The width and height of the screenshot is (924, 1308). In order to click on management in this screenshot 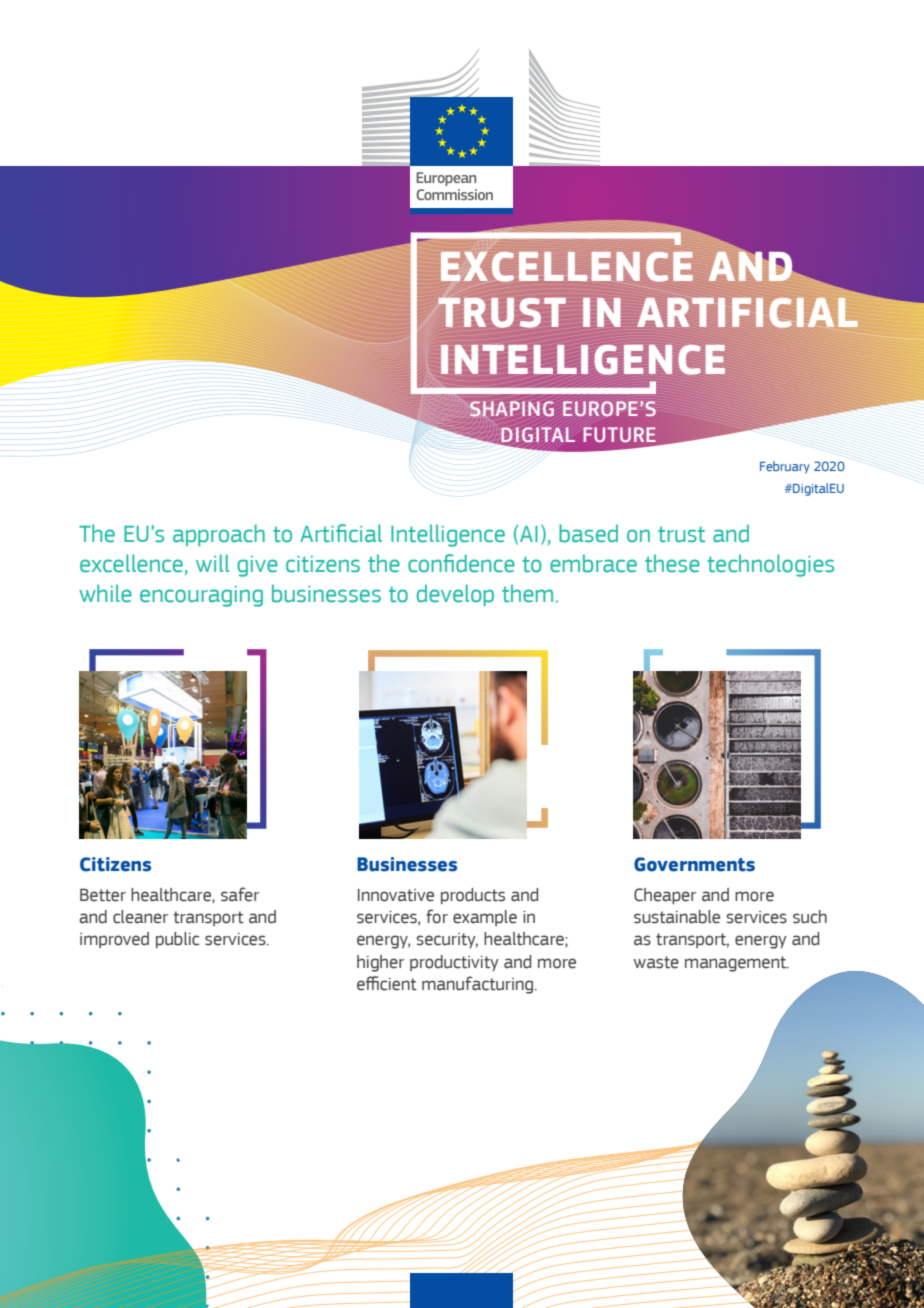, I will do `click(737, 964)`.
